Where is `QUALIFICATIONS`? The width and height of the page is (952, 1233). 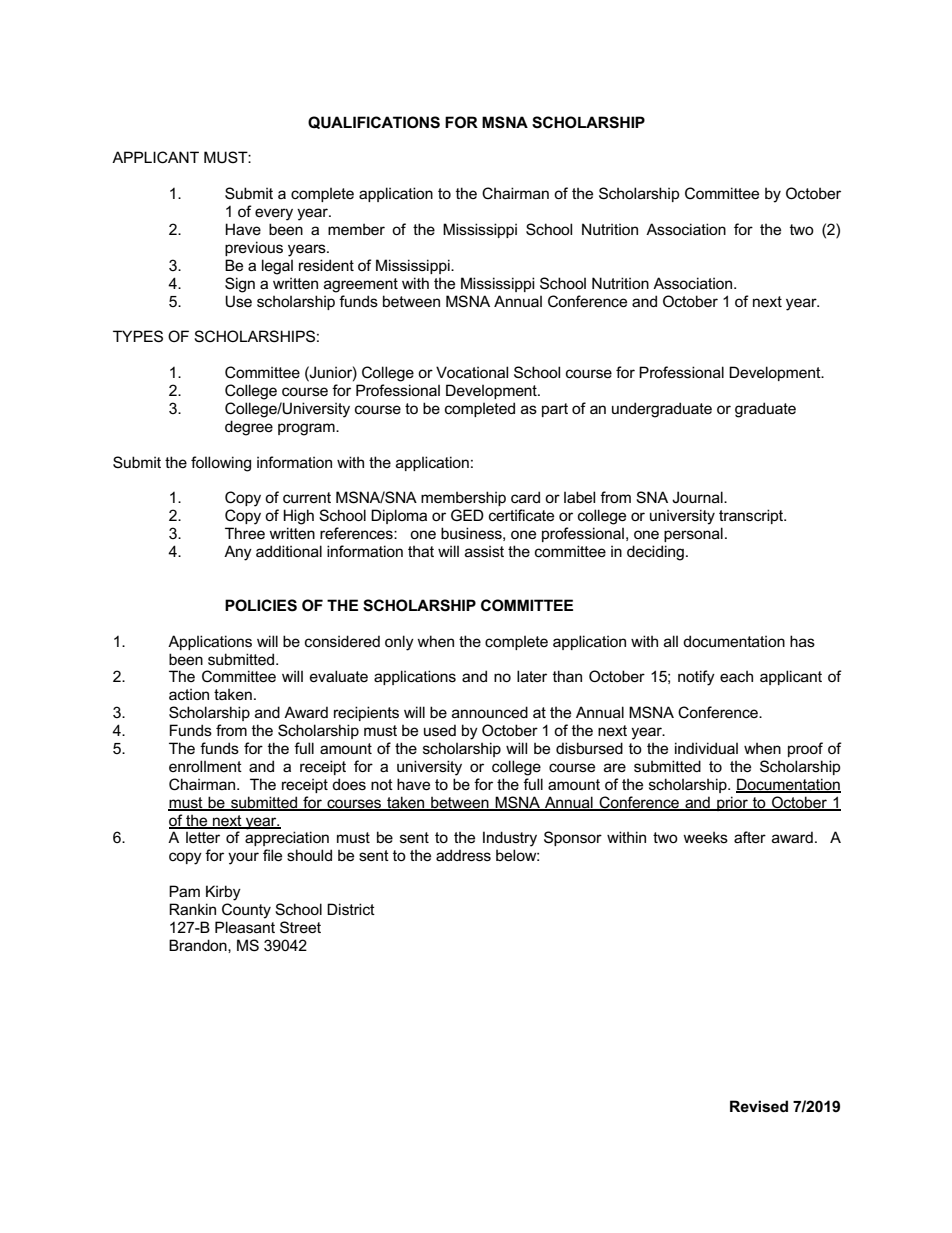
QUALIFICATIONS is located at coordinates (374, 122).
